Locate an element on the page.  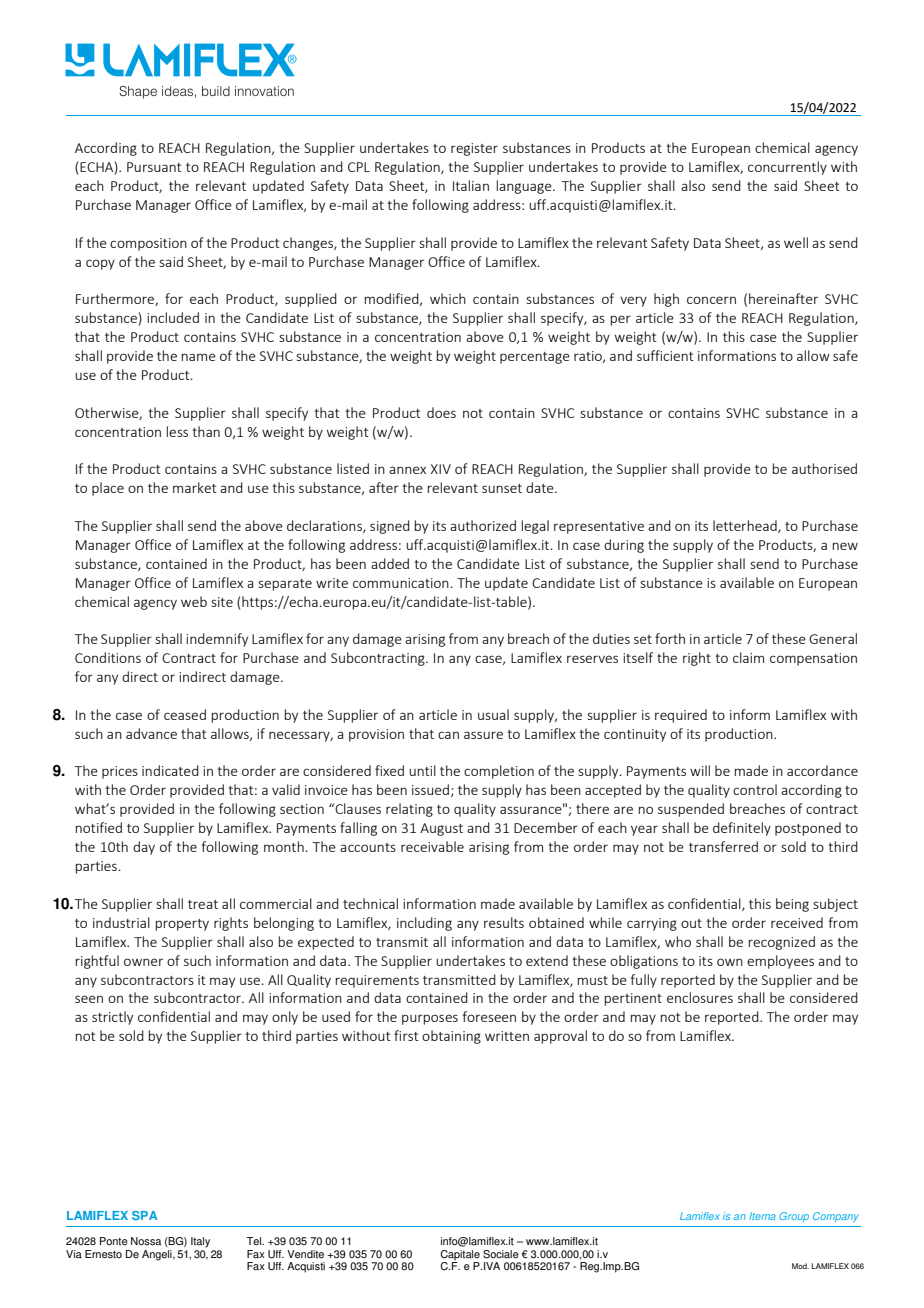
Italian is located at coordinates (471, 185).
